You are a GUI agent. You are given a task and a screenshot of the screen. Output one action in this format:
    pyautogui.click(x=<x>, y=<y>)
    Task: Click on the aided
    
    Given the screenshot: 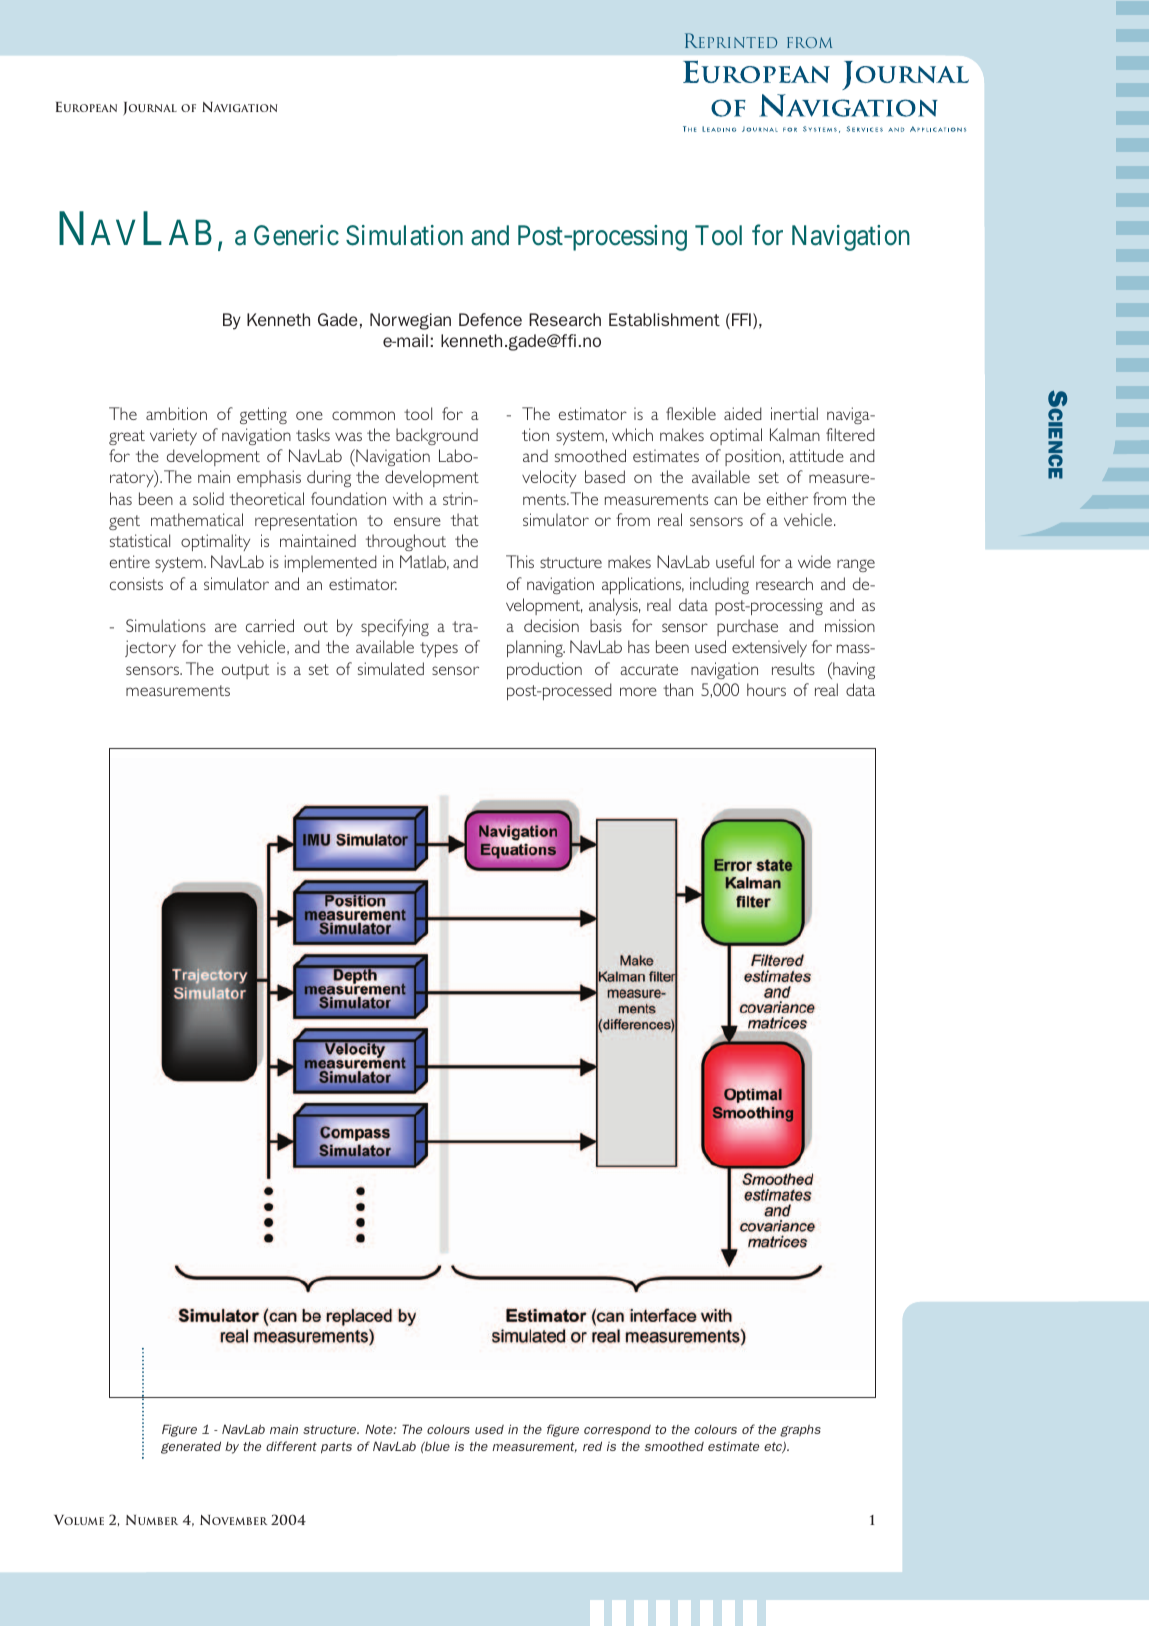 What is the action you would take?
    pyautogui.click(x=743, y=413)
